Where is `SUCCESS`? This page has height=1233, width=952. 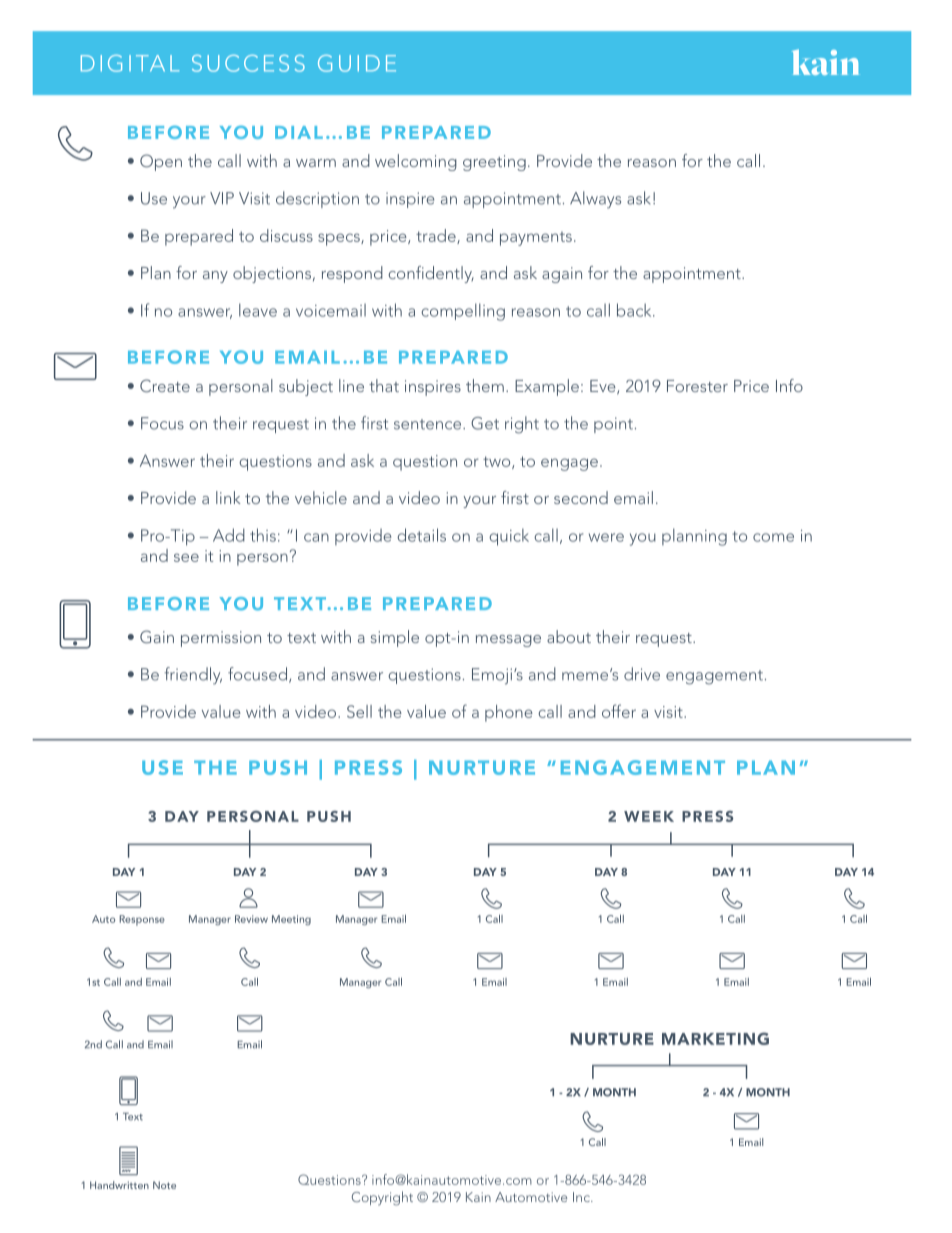
SUCCESS is located at coordinates (248, 63).
